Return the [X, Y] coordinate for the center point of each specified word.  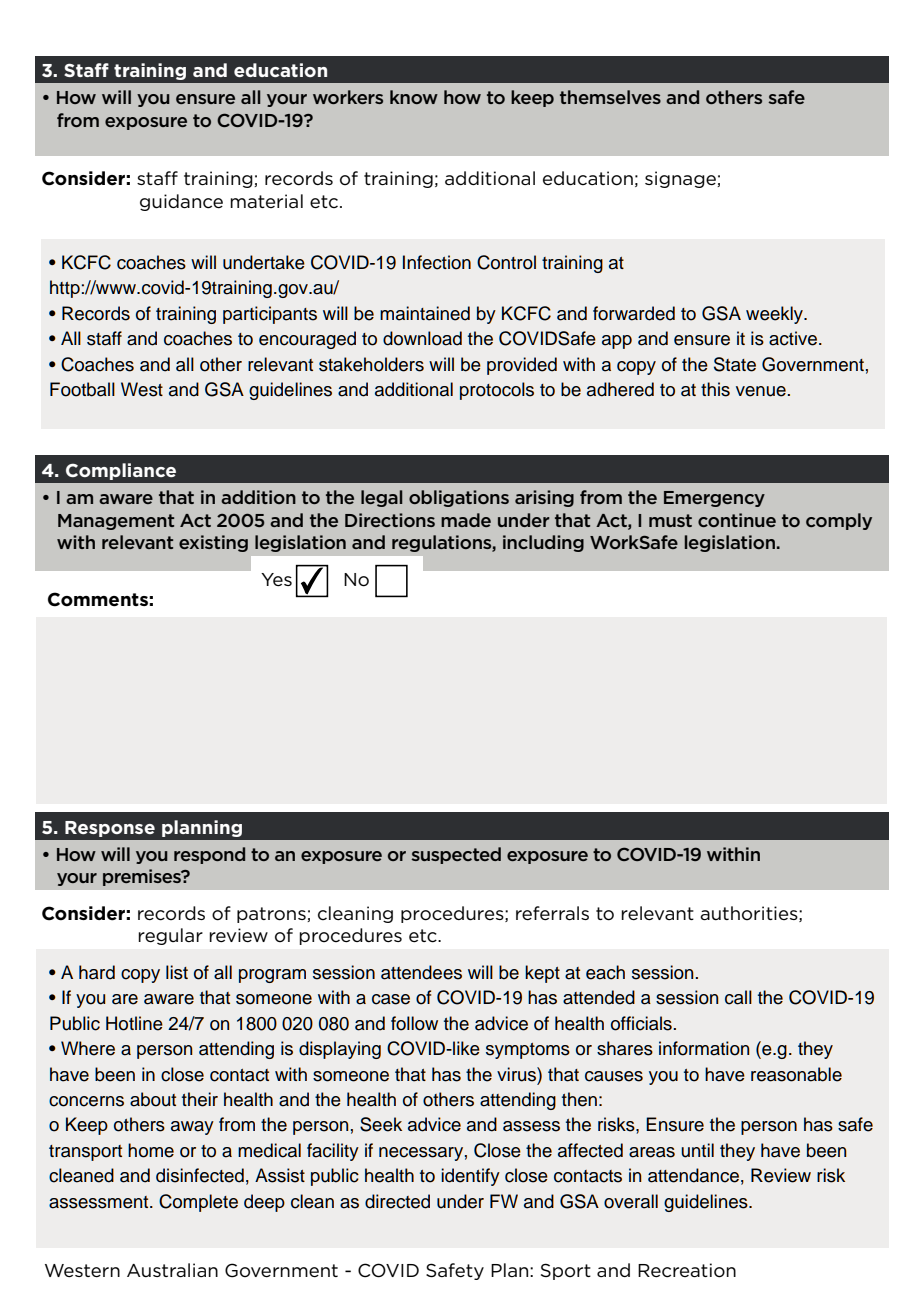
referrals [552, 913]
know [414, 97]
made [466, 520]
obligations [459, 498]
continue [737, 520]
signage [681, 179]
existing [213, 543]
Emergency [714, 499]
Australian [172, 1270]
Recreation [687, 1270]
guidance [181, 202]
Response [110, 829]
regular [170, 936]
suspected [456, 855]
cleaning [355, 914]
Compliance [121, 471]
